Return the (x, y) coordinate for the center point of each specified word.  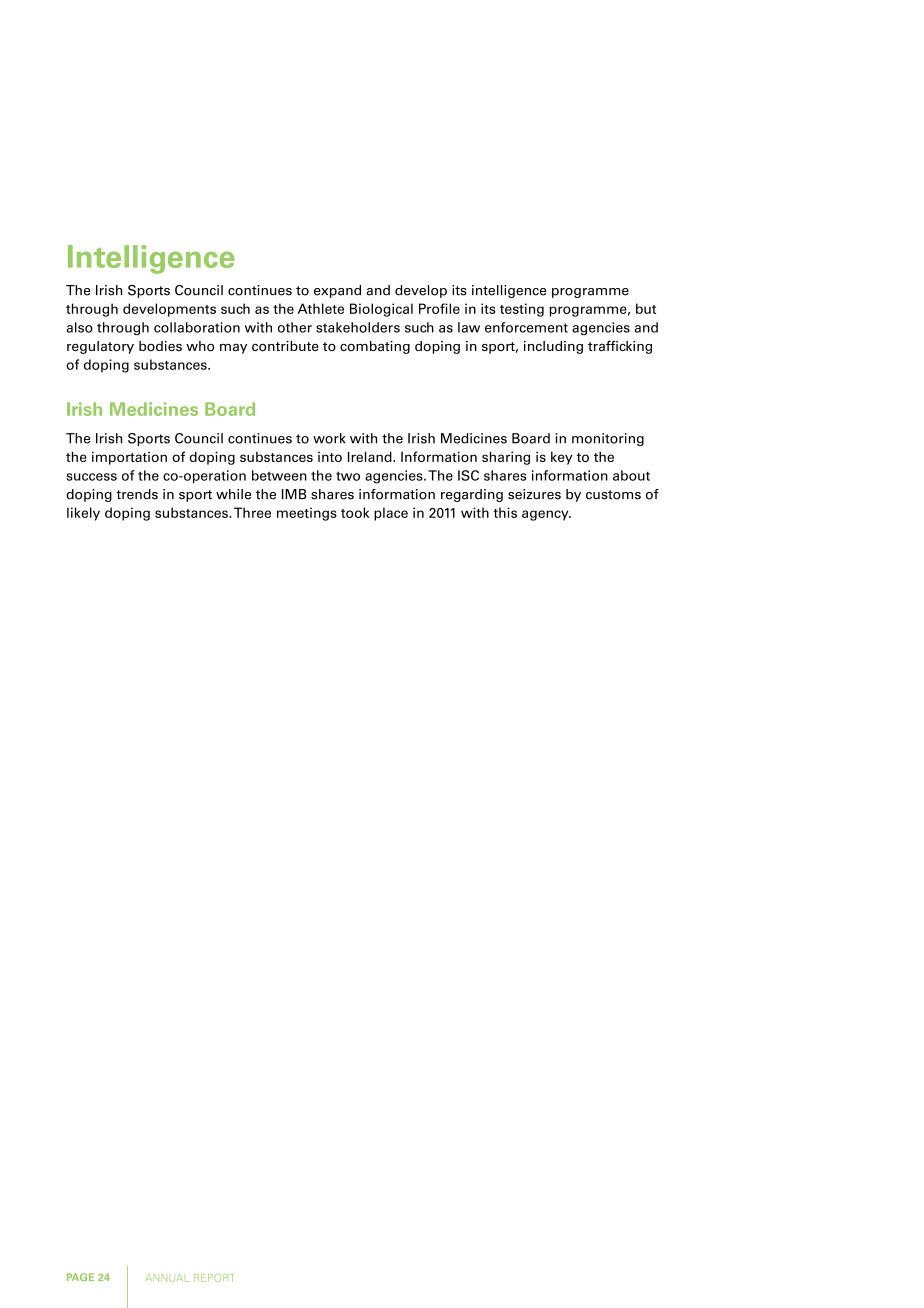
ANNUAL (167, 1278)
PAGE (80, 1277)
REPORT (213, 1278)
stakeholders (358, 327)
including (553, 347)
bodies (160, 346)
